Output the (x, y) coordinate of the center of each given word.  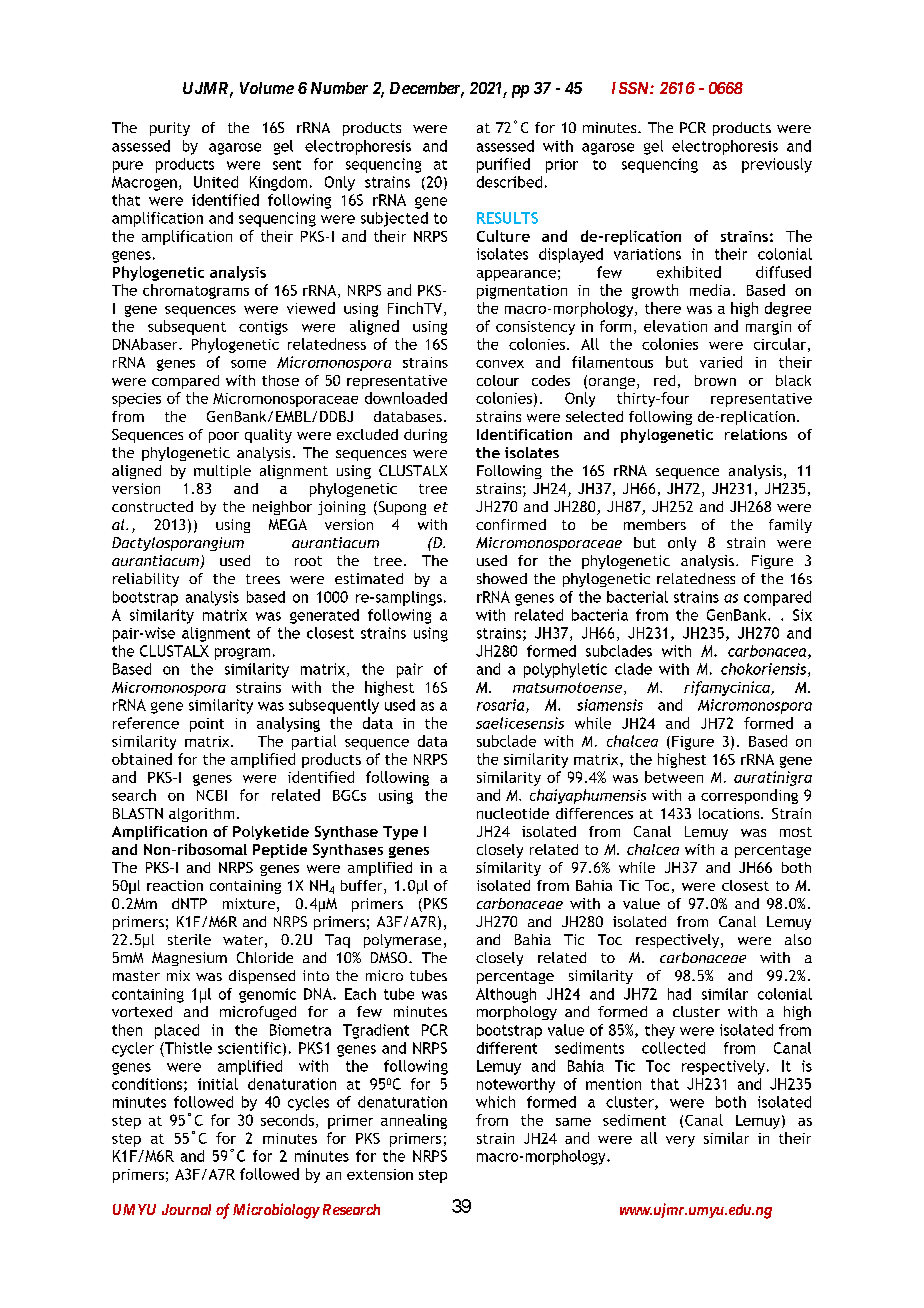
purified (503, 165)
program (242, 654)
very (680, 1141)
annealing (414, 1121)
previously (777, 165)
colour (498, 380)
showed (502, 578)
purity (170, 129)
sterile (189, 939)
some (248, 364)
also (798, 939)
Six (802, 615)
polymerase (402, 941)
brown (715, 380)
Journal (186, 1209)
